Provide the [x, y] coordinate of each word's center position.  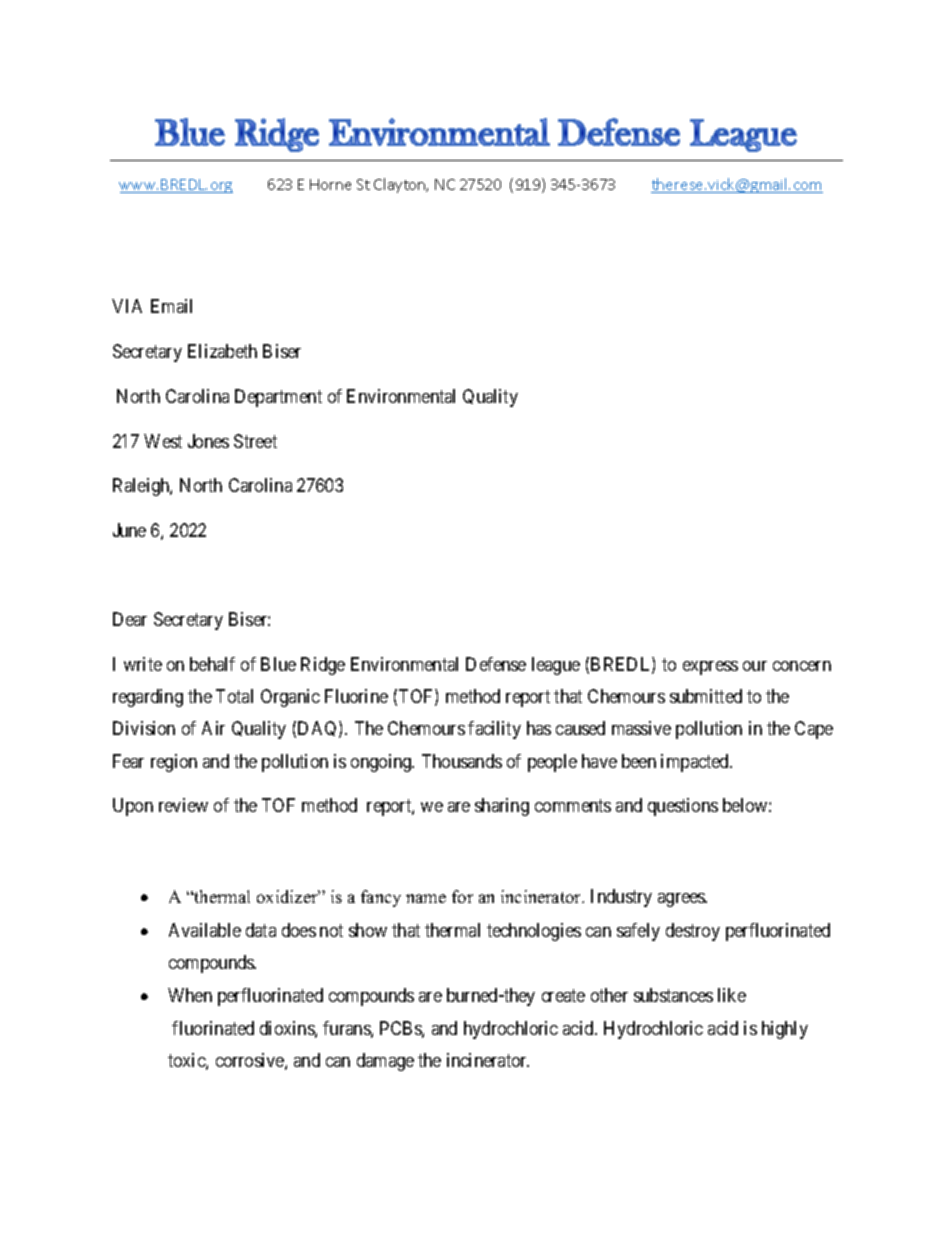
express [710, 668]
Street [255, 441]
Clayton [401, 185]
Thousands [462, 761]
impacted [696, 763]
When [190, 995]
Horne [330, 184]
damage [385, 1062]
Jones [208, 441]
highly [785, 1030]
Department [278, 398]
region [174, 763]
